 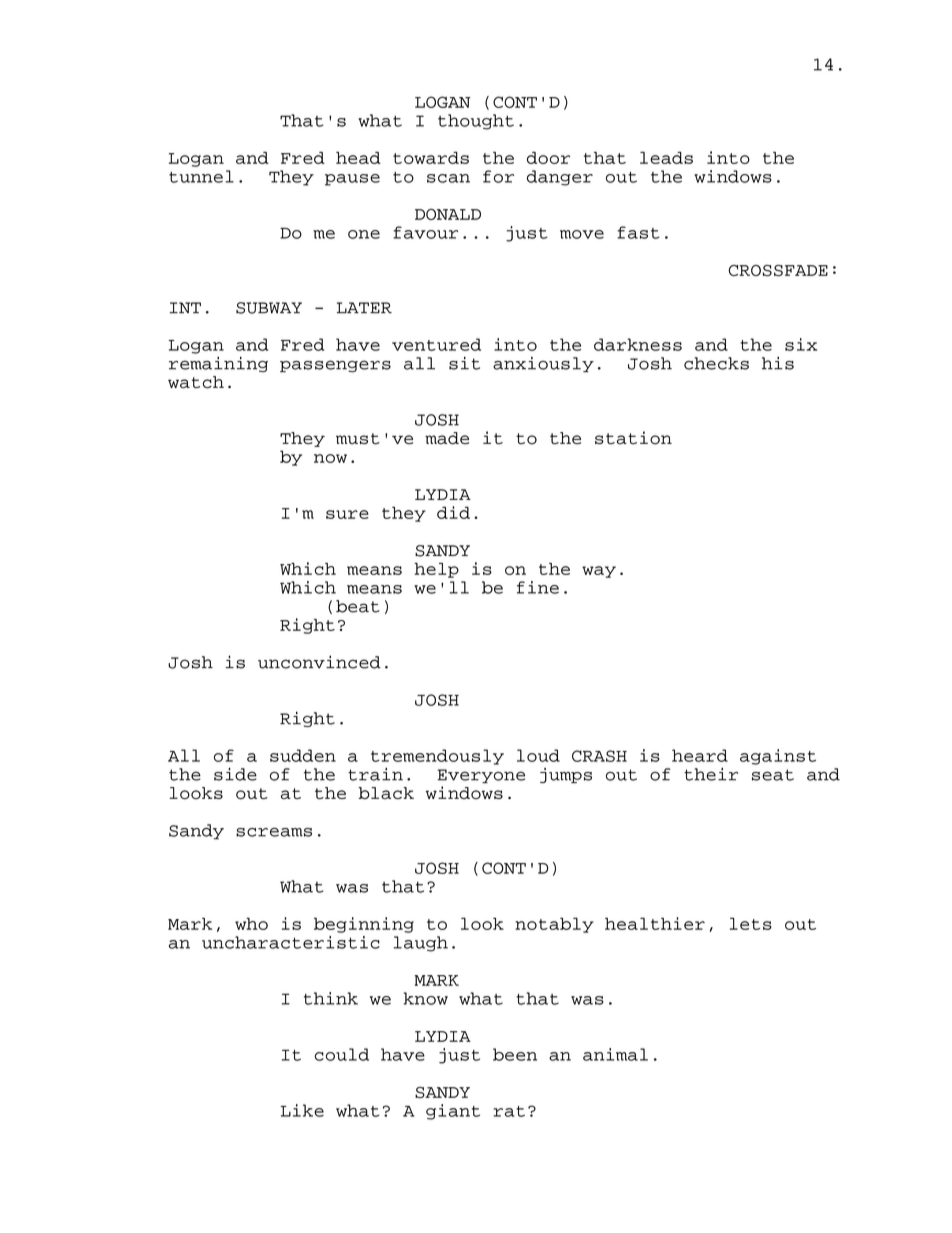 I want to click on fine, so click(x=538, y=587).
